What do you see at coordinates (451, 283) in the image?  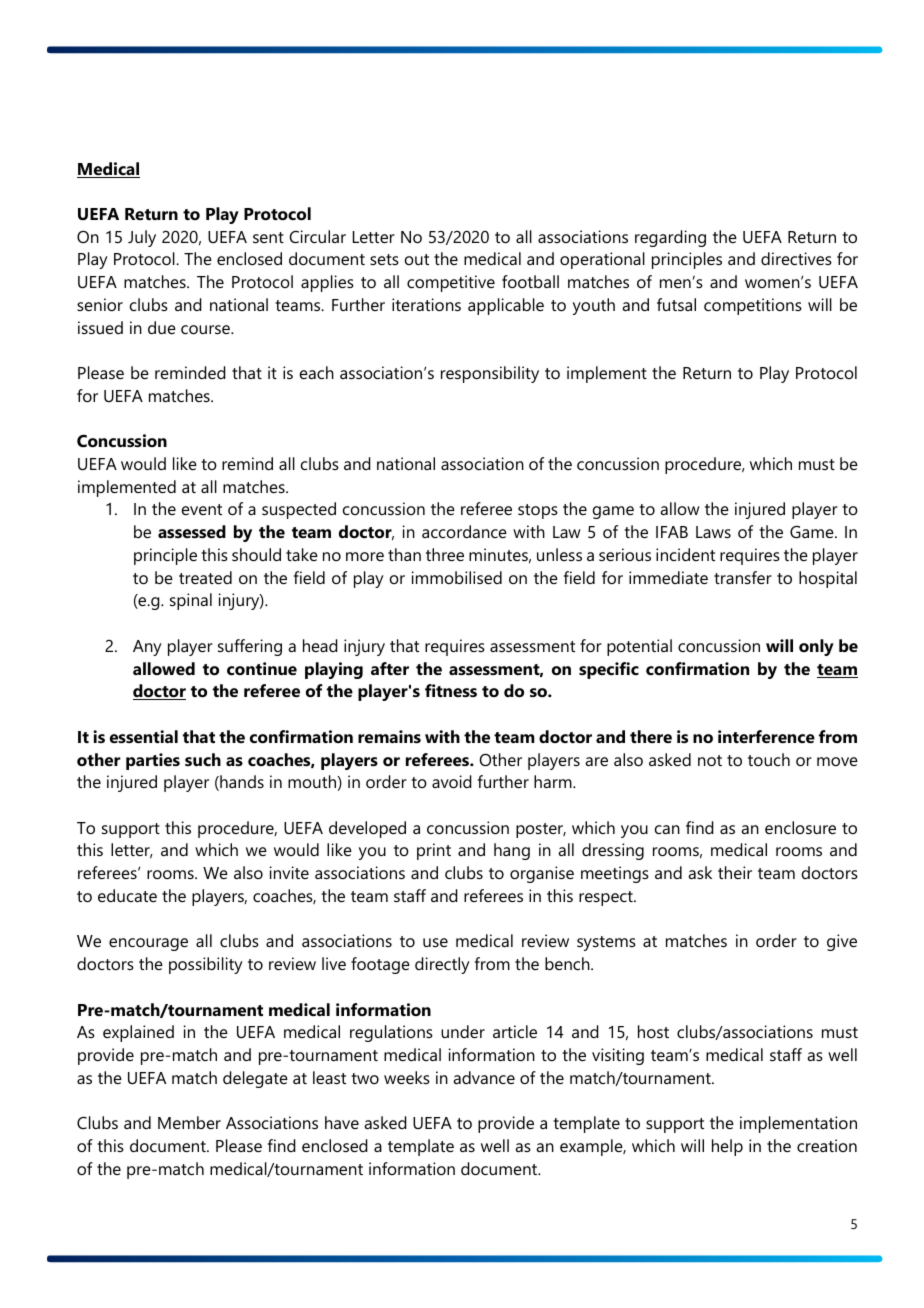 I see `competitive` at bounding box center [451, 283].
